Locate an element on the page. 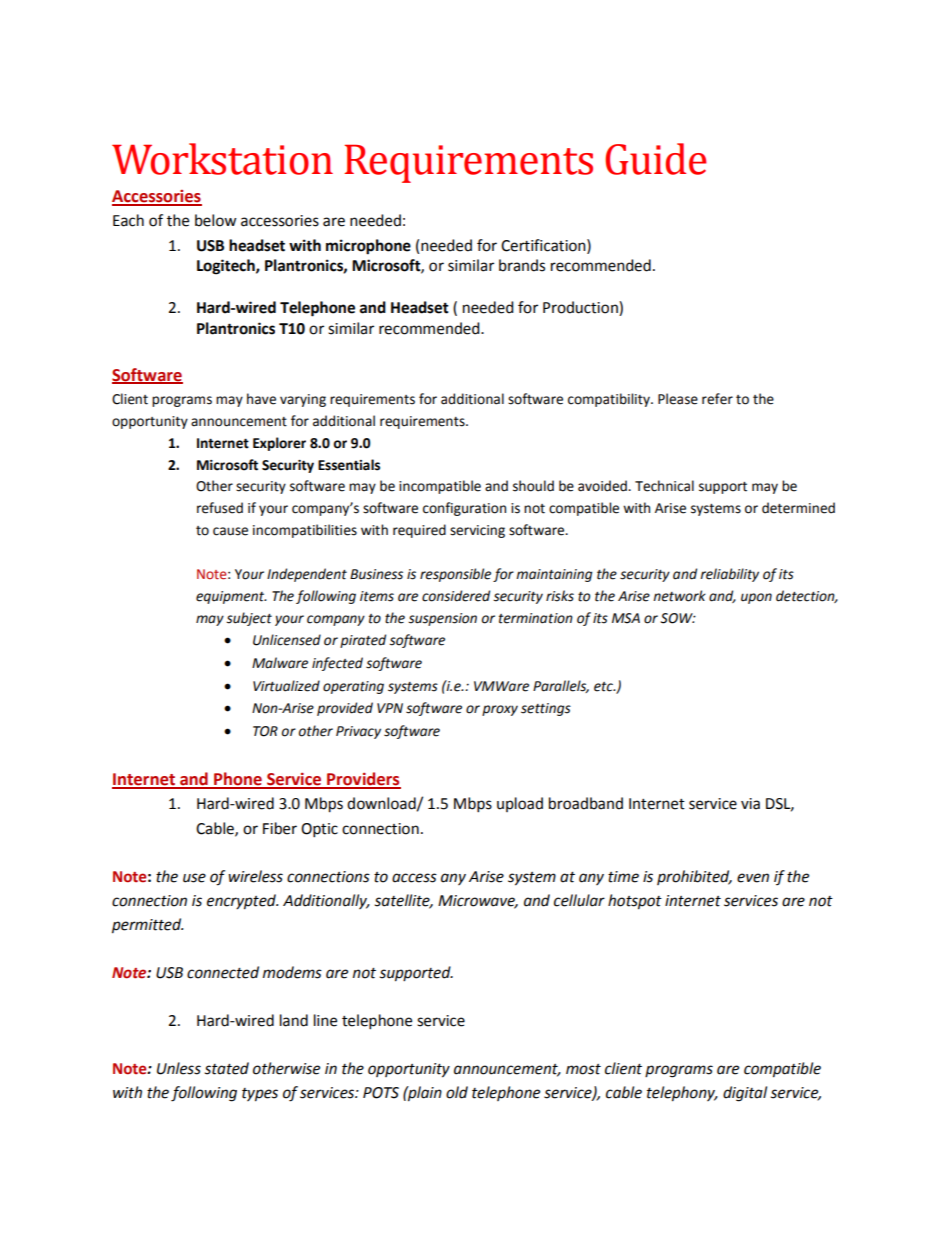 The image size is (952, 1233). digital is located at coordinates (745, 1094).
